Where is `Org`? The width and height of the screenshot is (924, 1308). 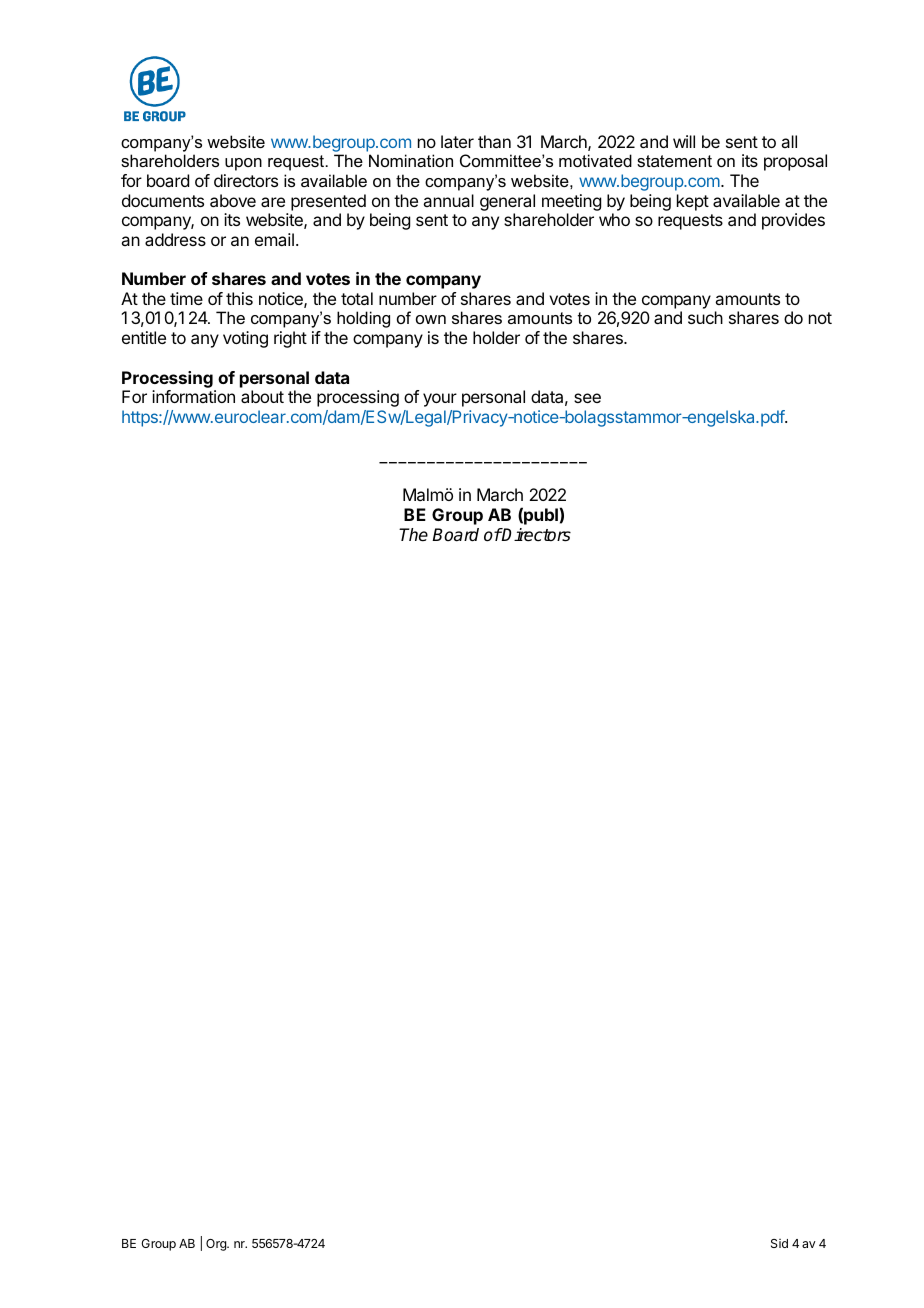 Org is located at coordinates (217, 1245).
